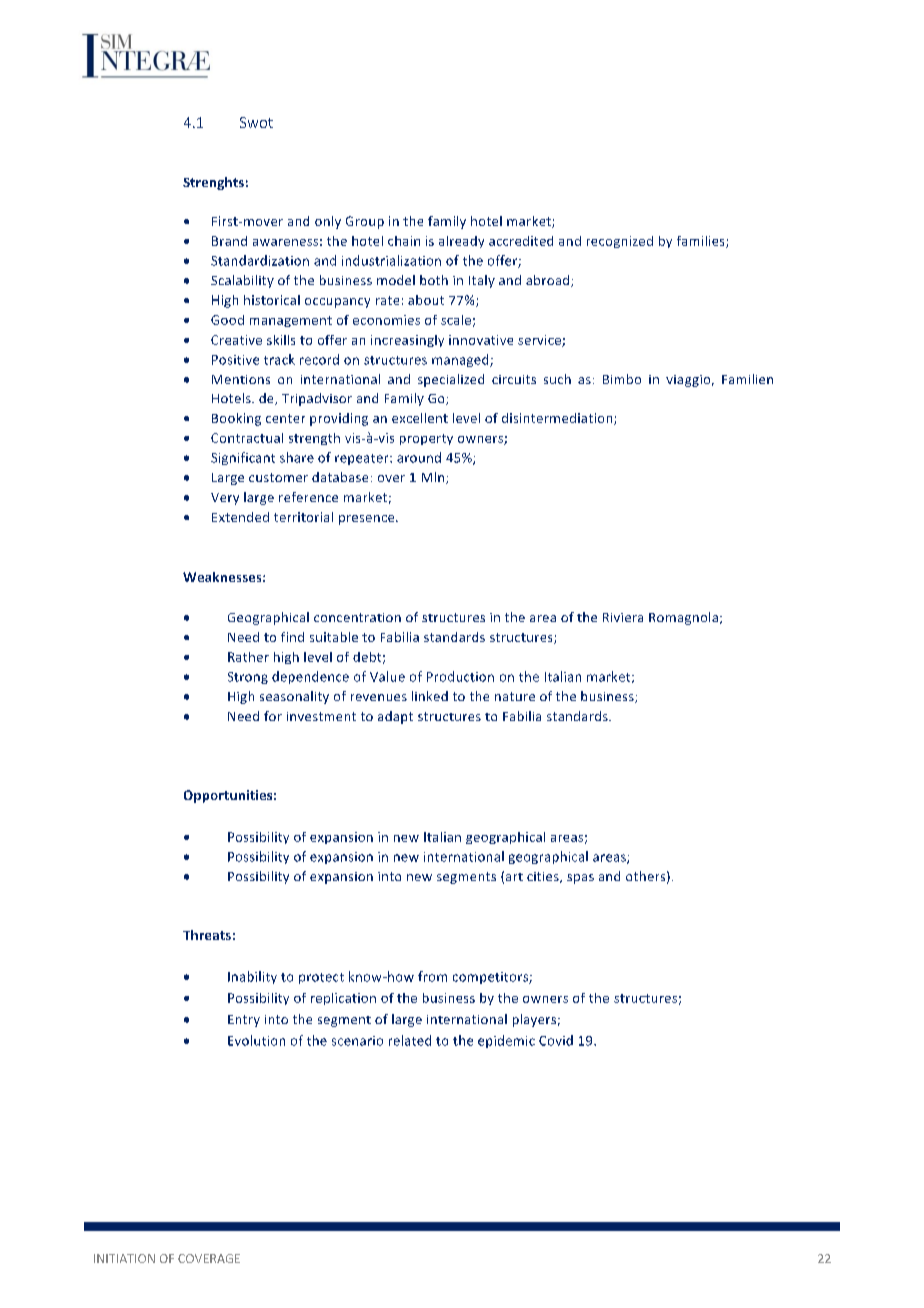 This screenshot has width=924, height=1308. Describe the element at coordinates (248, 678) in the screenshot. I see `Strong` at that location.
